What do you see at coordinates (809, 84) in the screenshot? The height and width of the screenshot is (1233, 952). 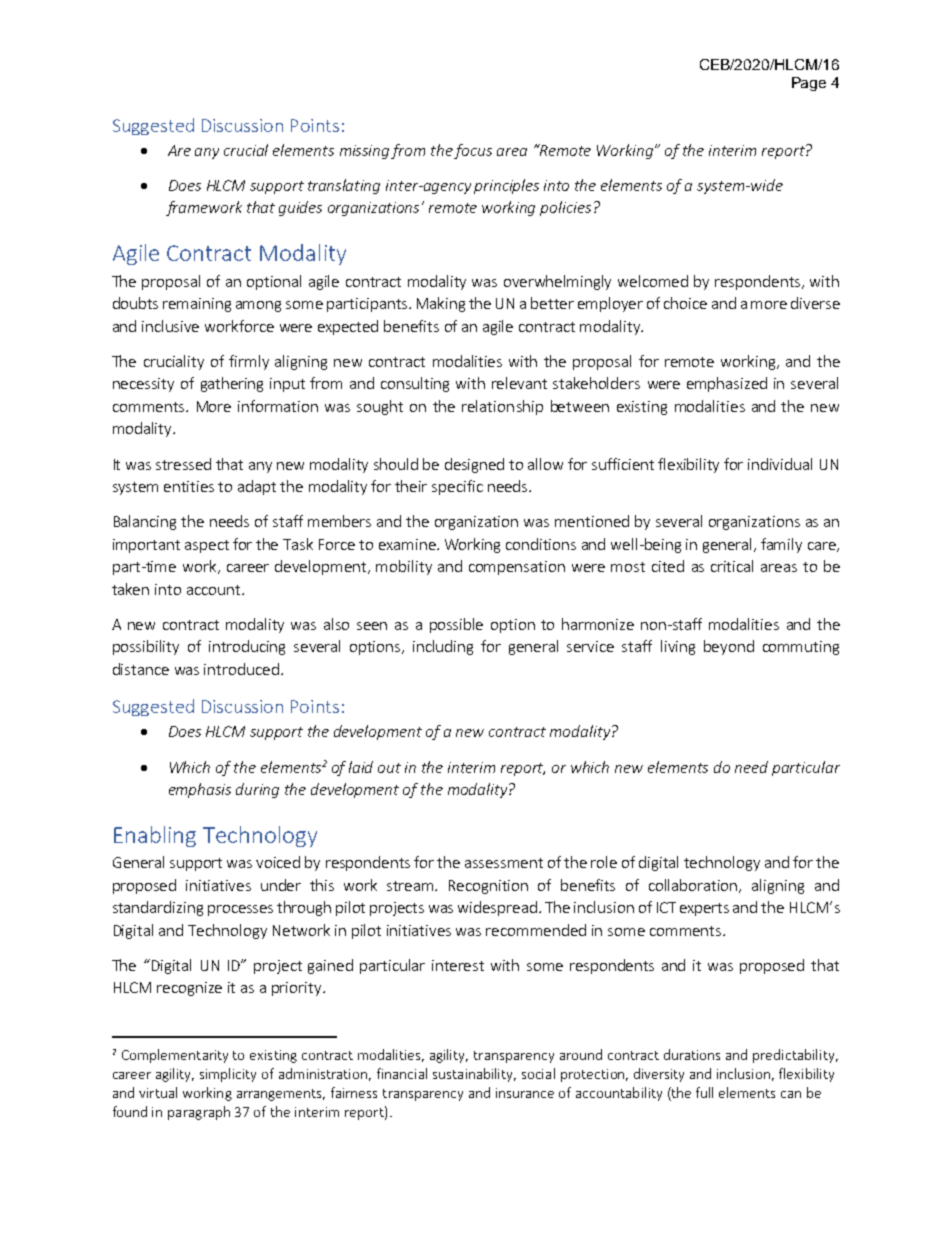 I see `Page` at bounding box center [809, 84].
